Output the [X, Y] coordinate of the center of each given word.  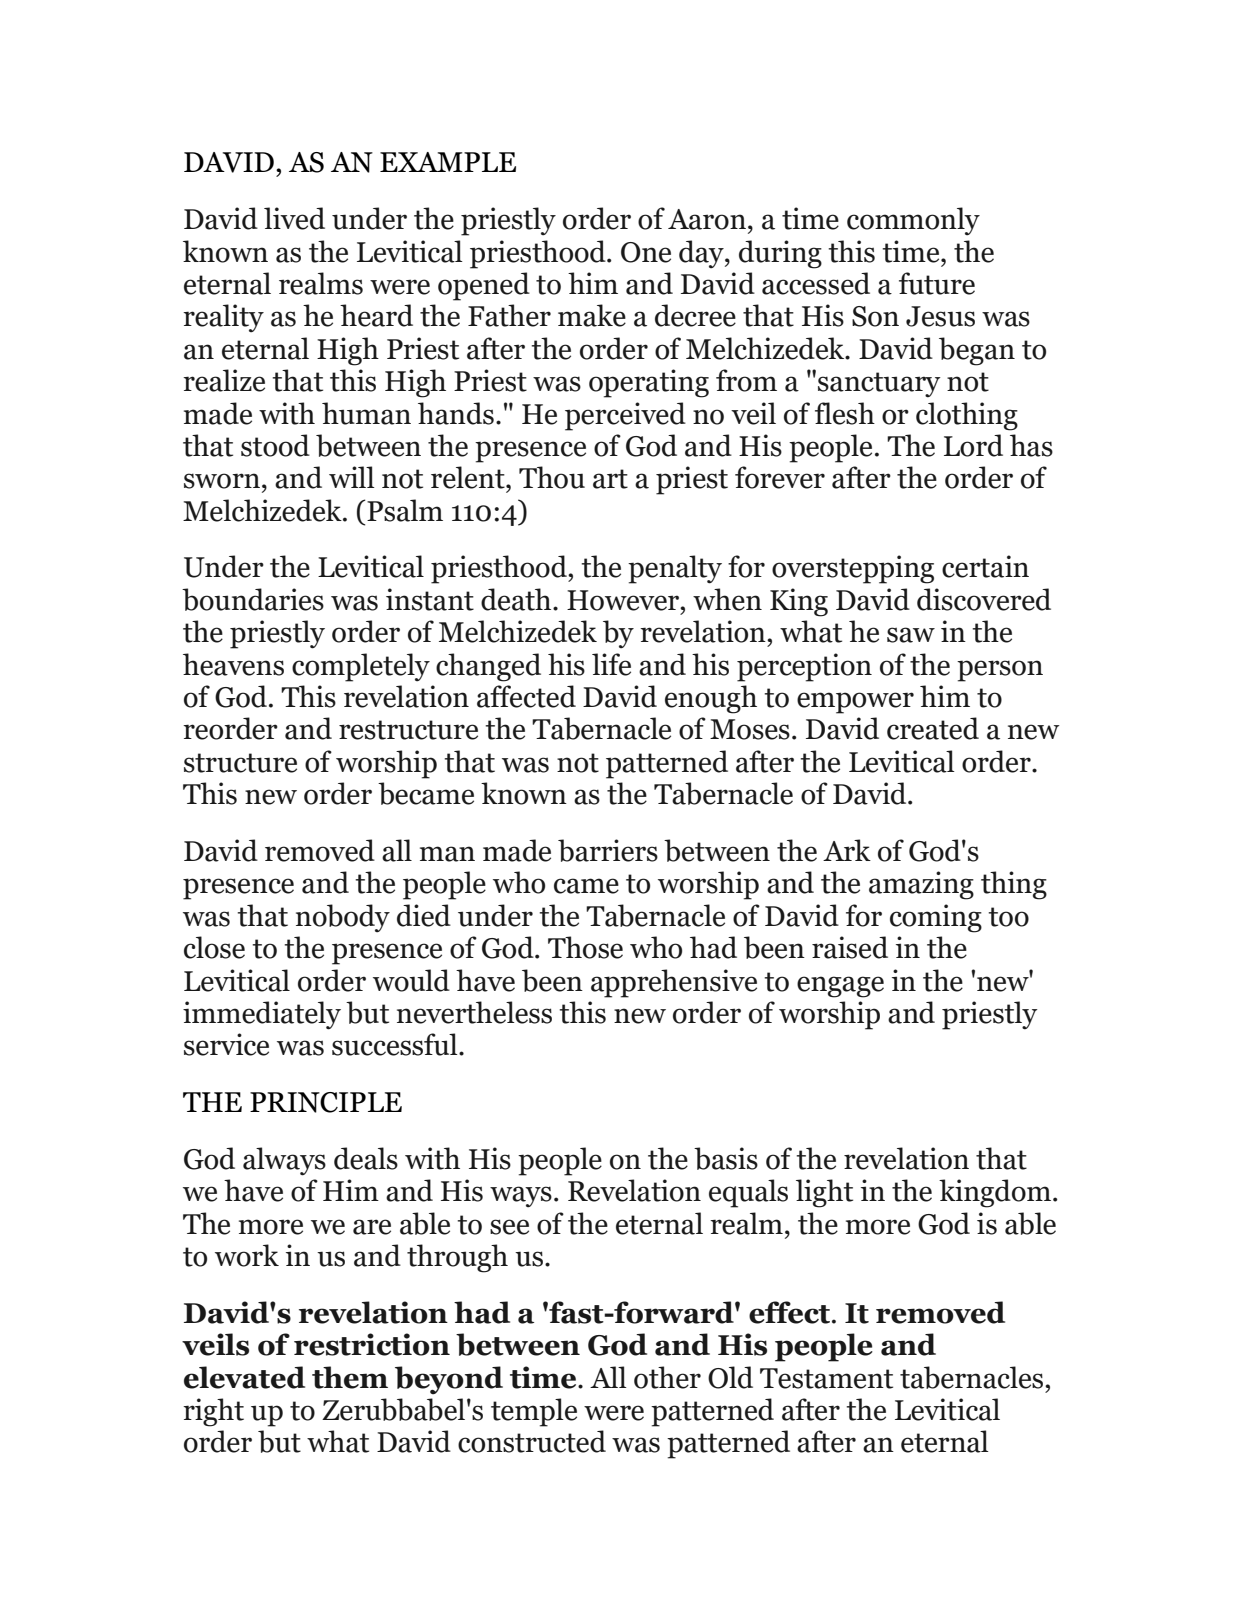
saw [911, 635]
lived [294, 218]
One [646, 252]
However [624, 600]
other [667, 1377]
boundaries [253, 599]
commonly [913, 221]
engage [840, 987]
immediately [262, 1015]
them [350, 1377]
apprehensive [674, 983]
